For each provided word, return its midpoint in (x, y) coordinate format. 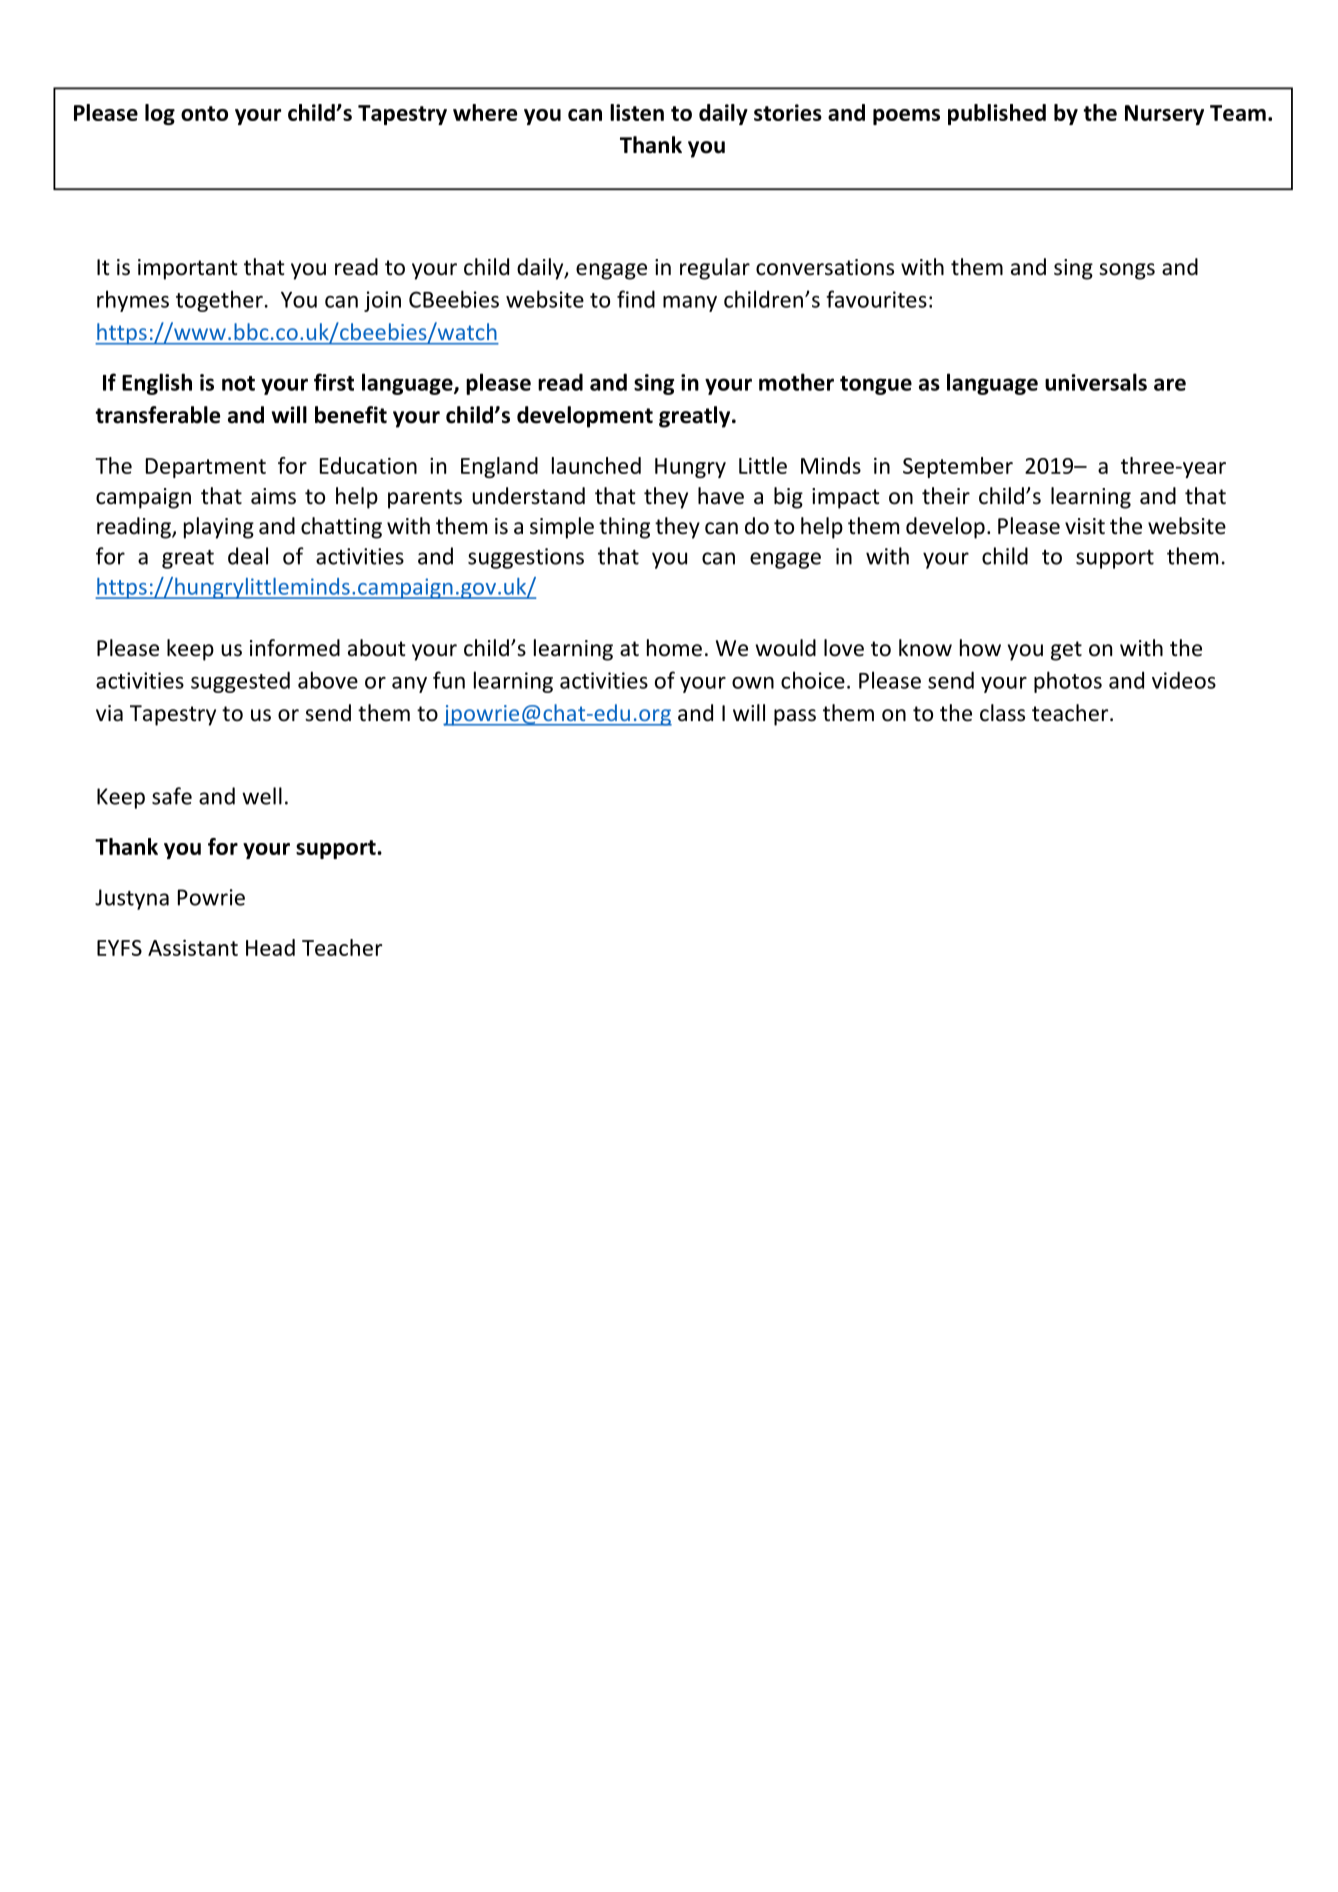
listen (637, 112)
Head (270, 947)
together (219, 301)
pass (795, 717)
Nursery (1164, 115)
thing (624, 528)
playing (219, 528)
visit (1085, 526)
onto (204, 113)
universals (1096, 382)
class (1002, 713)
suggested (240, 682)
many (690, 304)
